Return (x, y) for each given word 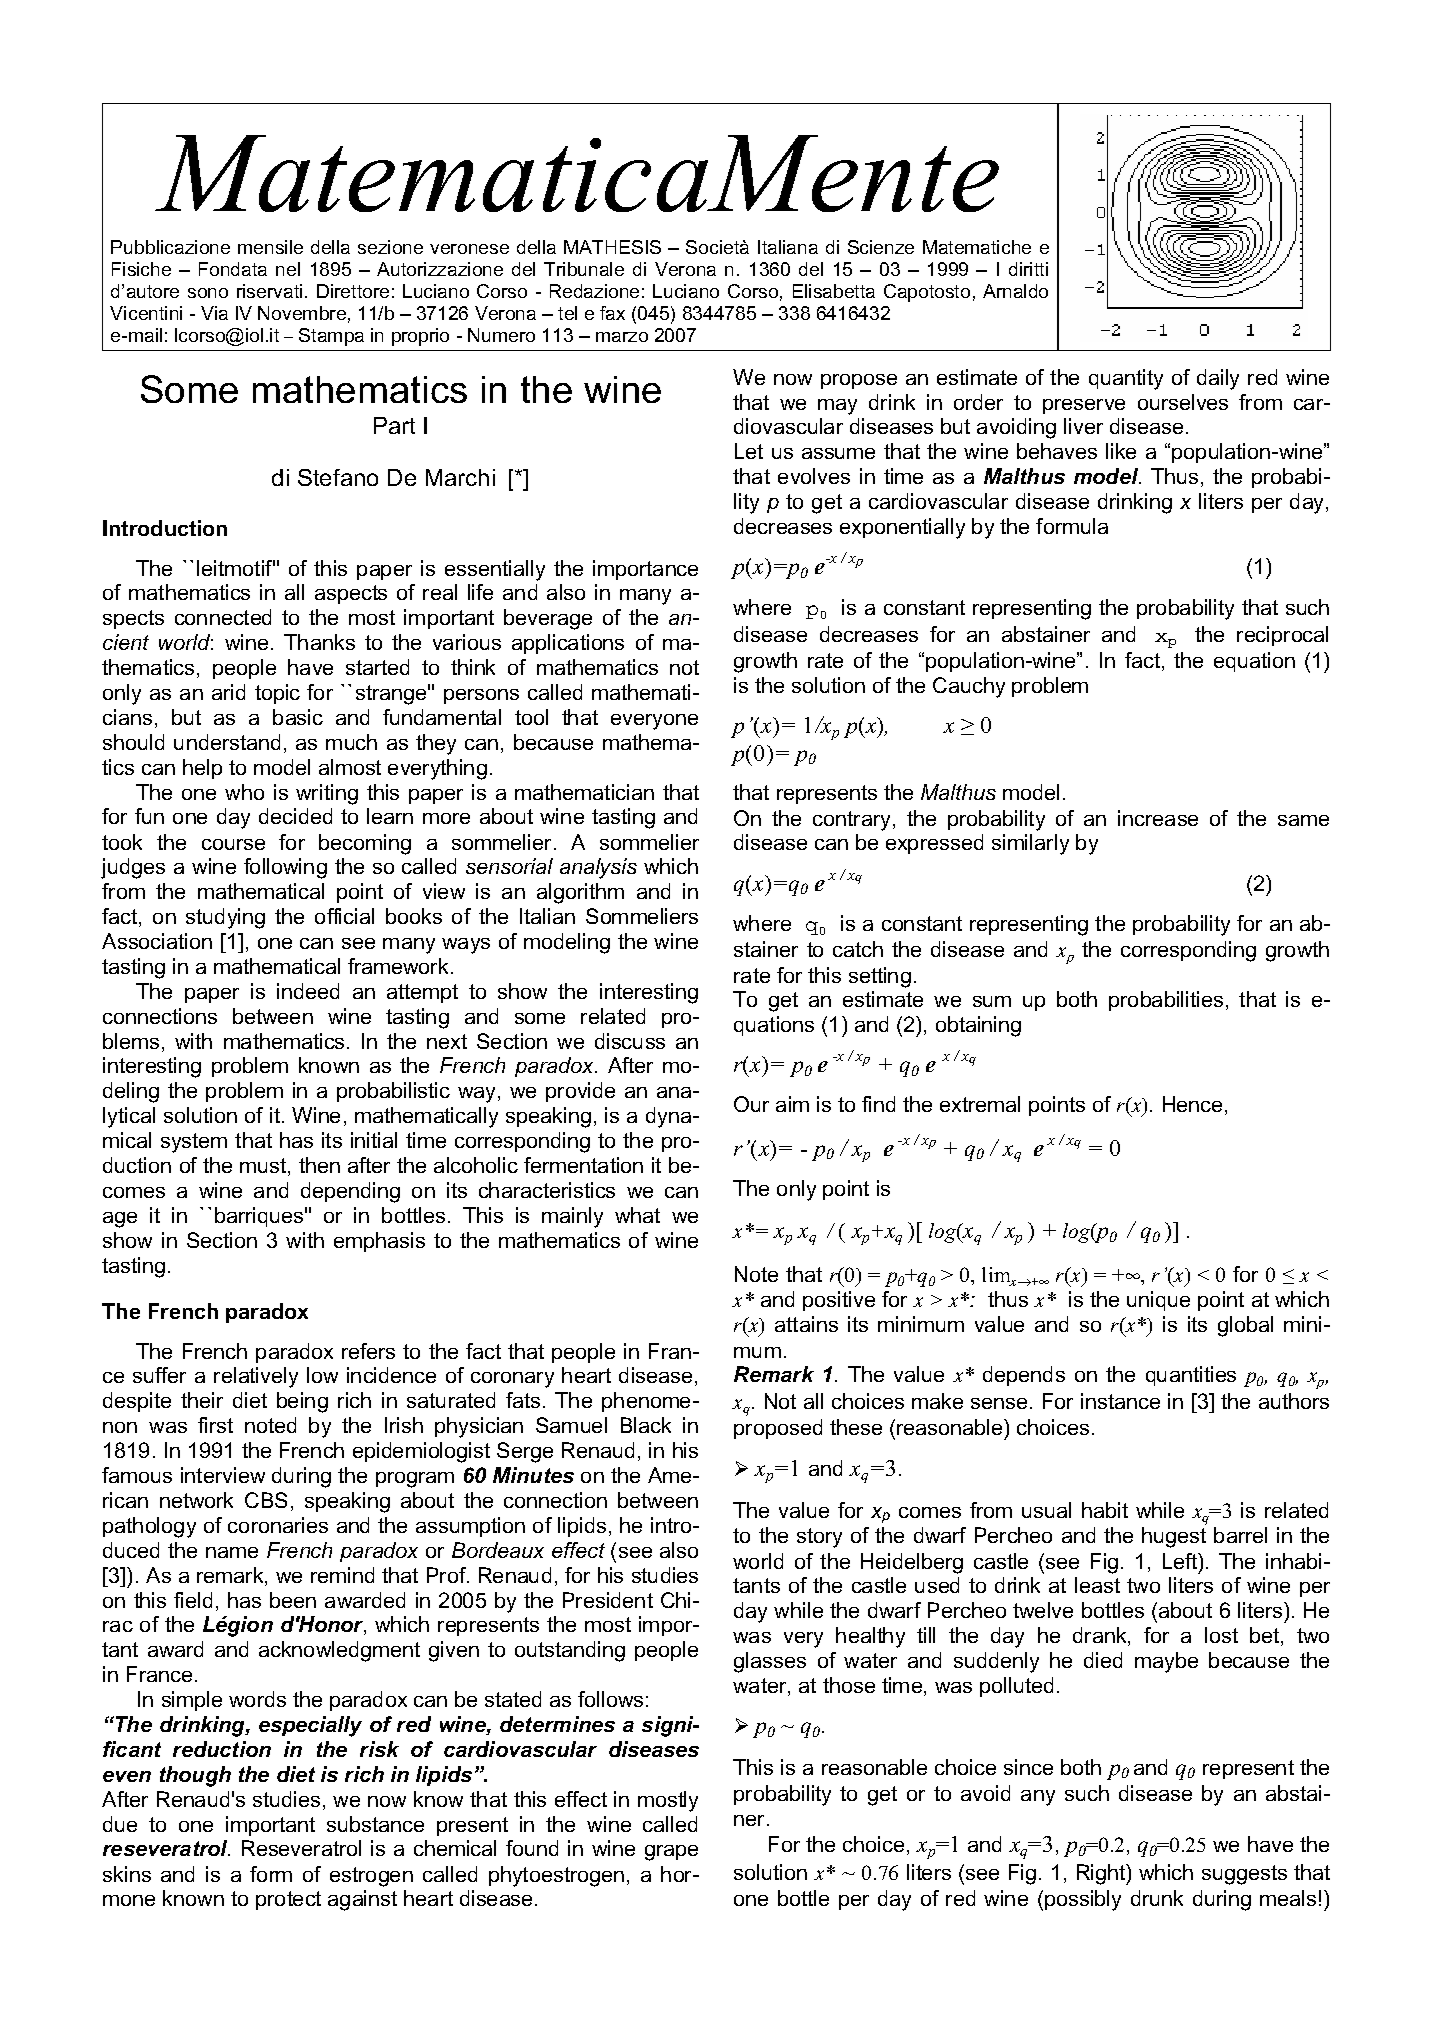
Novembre (302, 313)
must (264, 1167)
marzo (622, 337)
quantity (1126, 379)
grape (671, 1853)
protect (288, 1900)
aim (792, 1104)
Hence (1192, 1104)
